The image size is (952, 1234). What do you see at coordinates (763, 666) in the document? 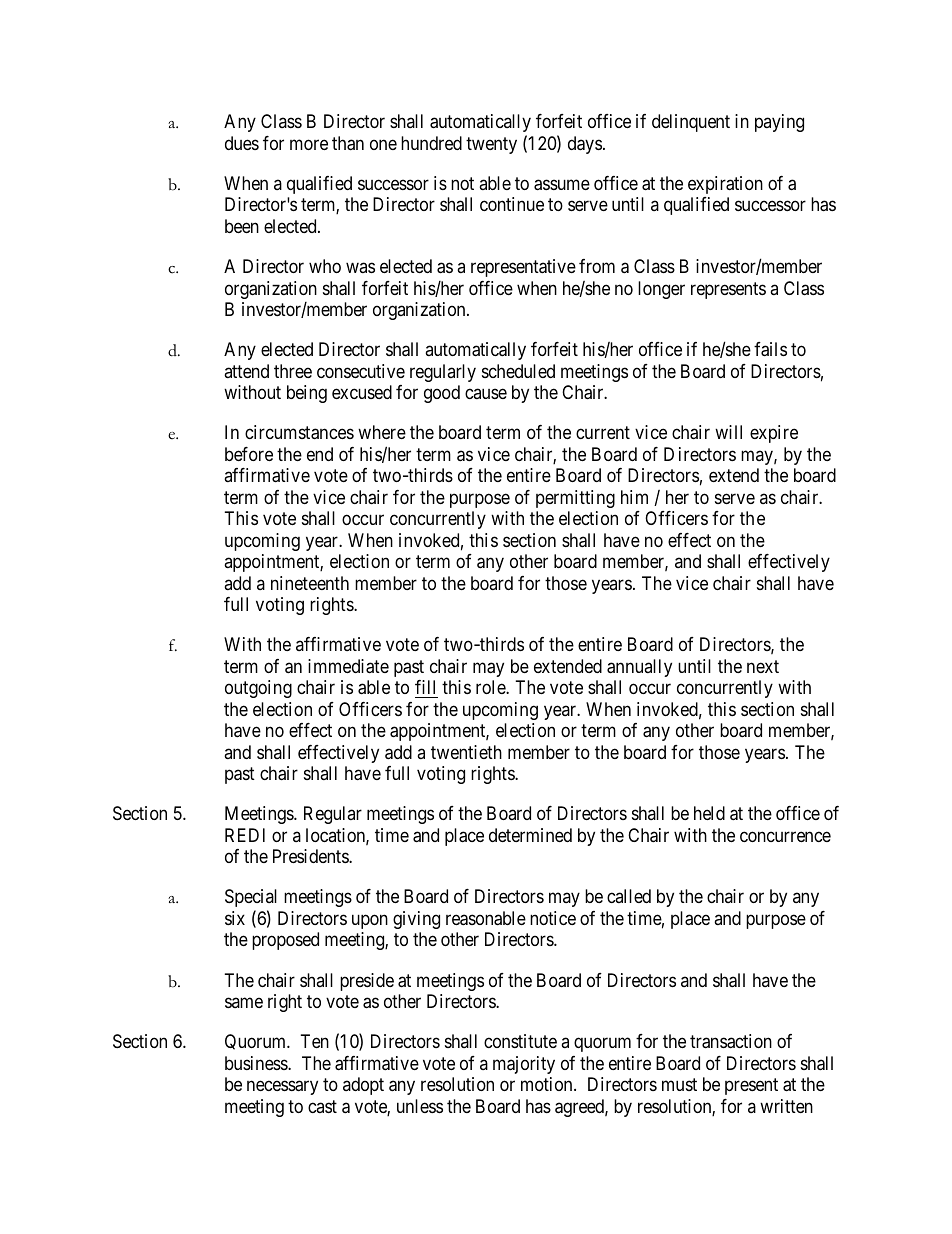
I see `next` at bounding box center [763, 666].
